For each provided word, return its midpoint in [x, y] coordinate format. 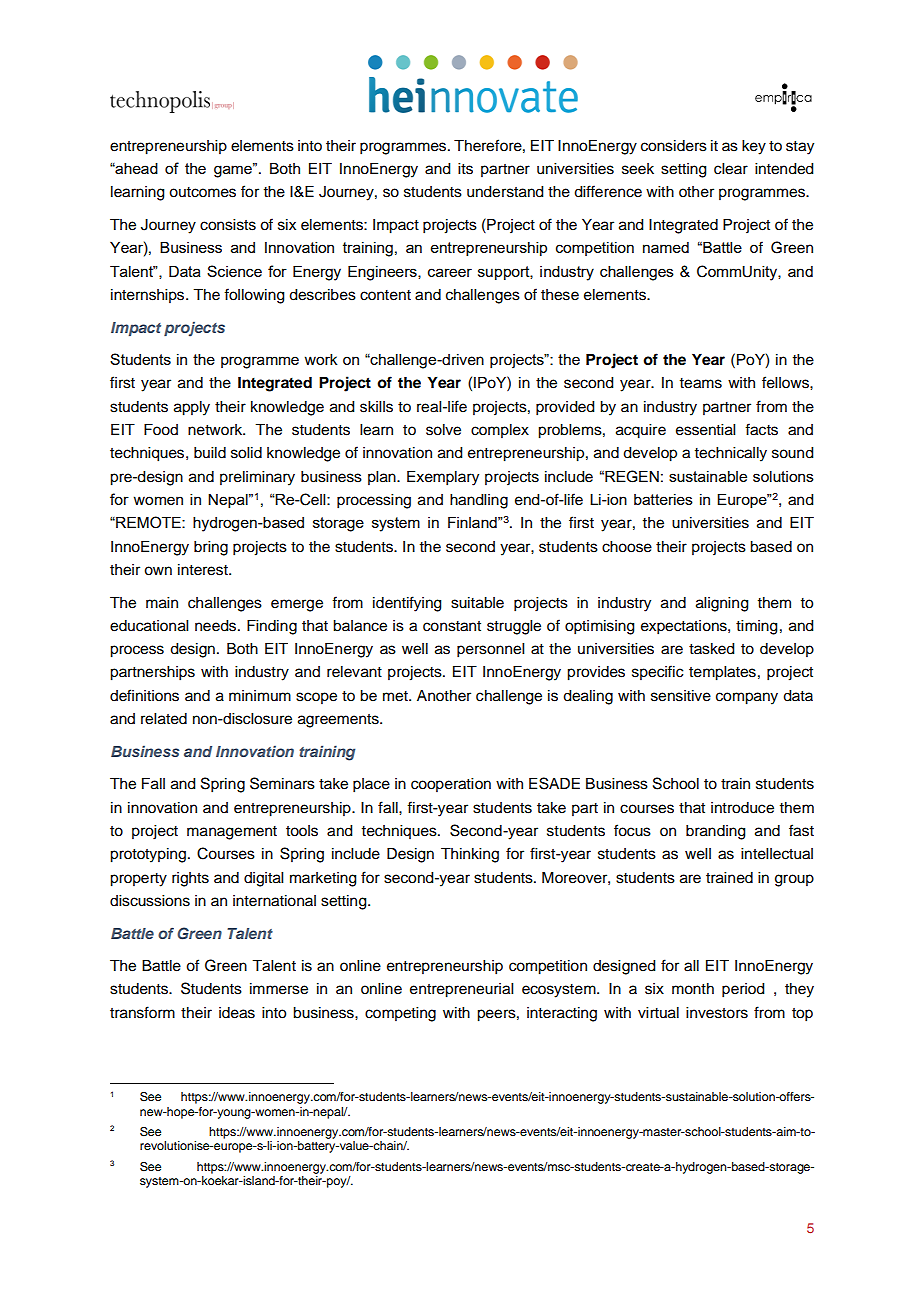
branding [716, 832]
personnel [490, 650]
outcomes [202, 192]
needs [217, 626]
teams [700, 383]
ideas [237, 1013]
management [232, 833]
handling [479, 501]
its [465, 169]
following [254, 296]
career [450, 272]
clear [731, 169]
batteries [663, 499]
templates [722, 673]
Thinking [470, 855]
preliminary [257, 478]
